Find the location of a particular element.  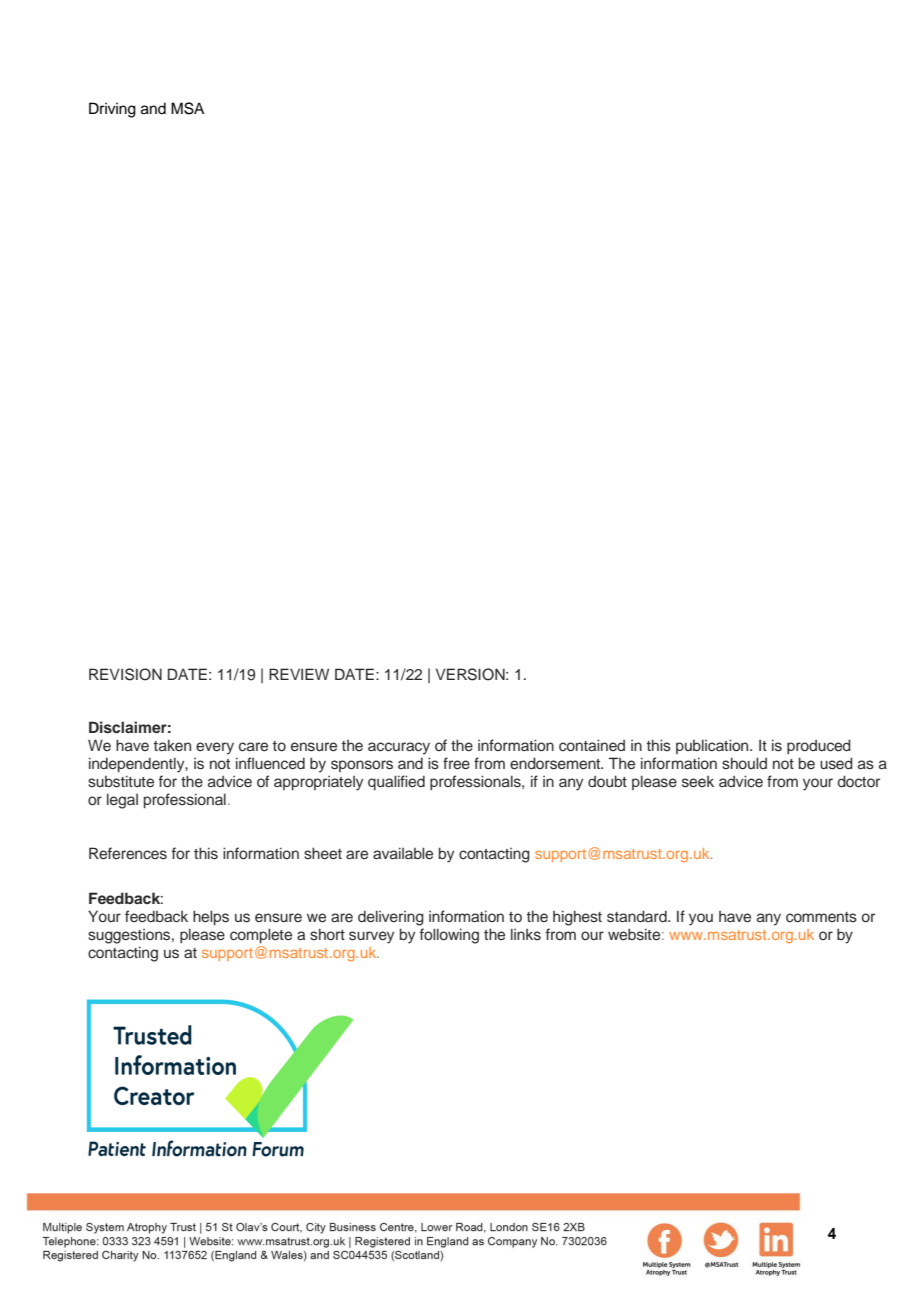

free is located at coordinates (456, 763).
